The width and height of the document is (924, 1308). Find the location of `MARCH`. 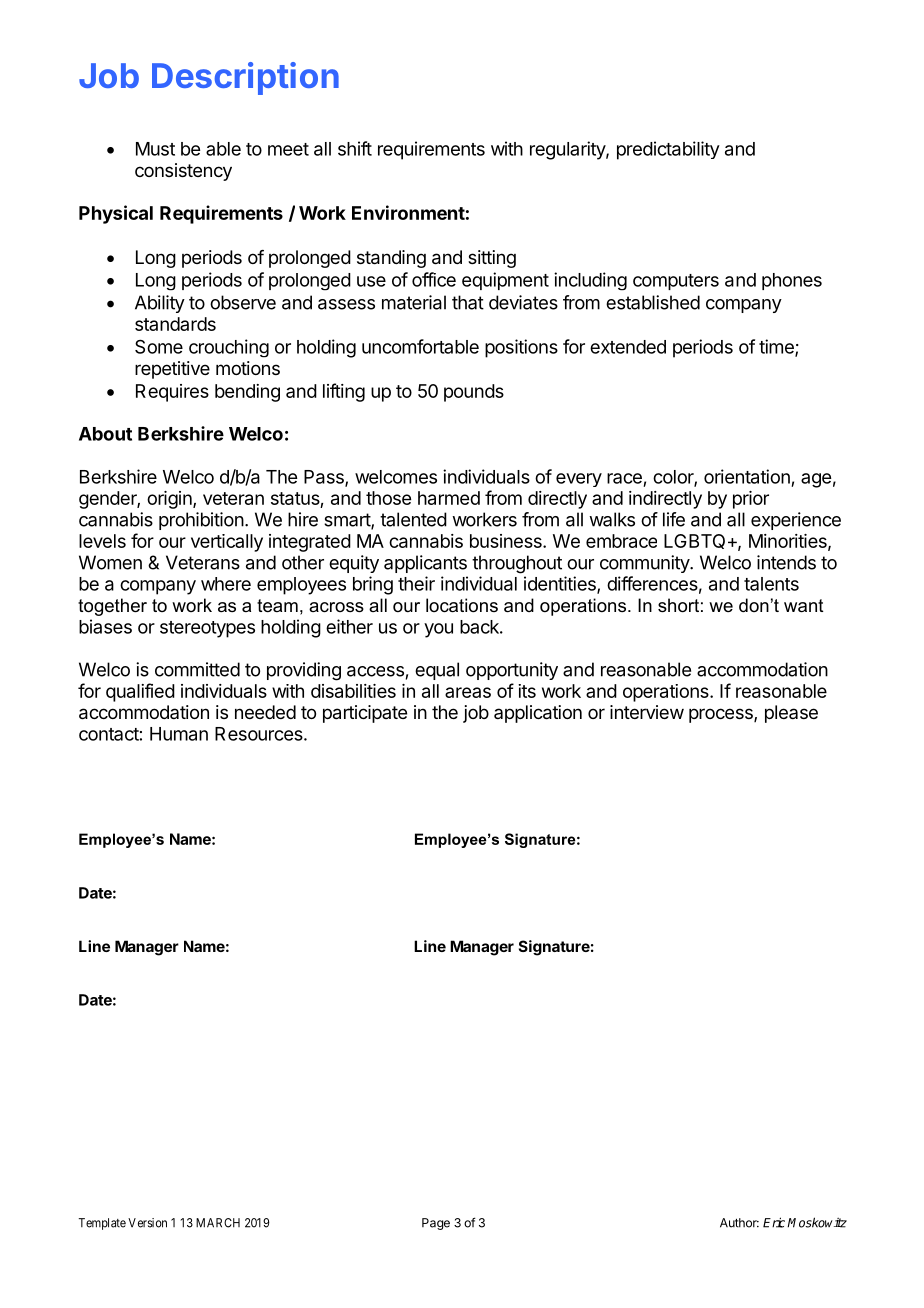

MARCH is located at coordinates (218, 1223).
